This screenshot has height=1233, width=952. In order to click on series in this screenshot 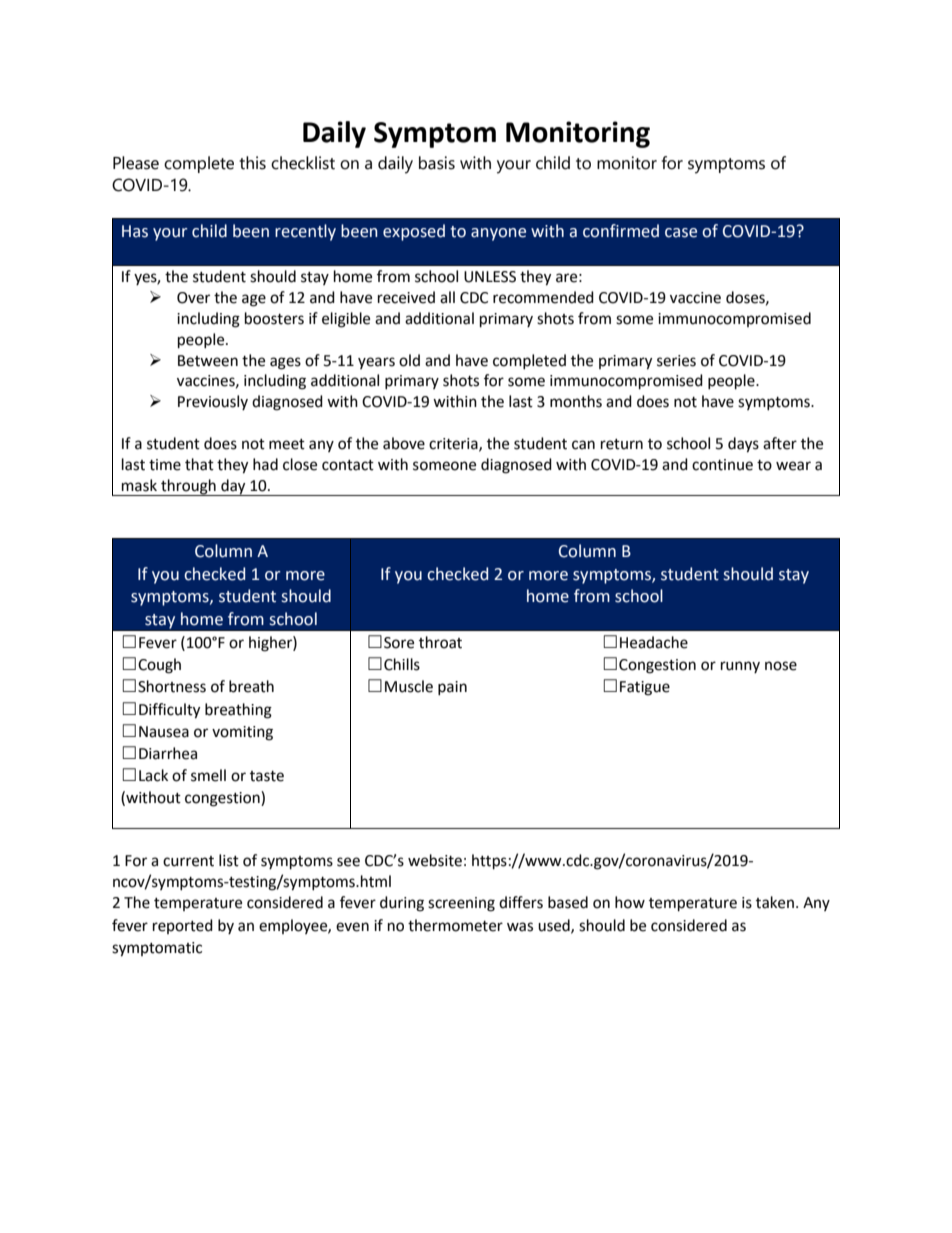, I will do `click(676, 361)`.
